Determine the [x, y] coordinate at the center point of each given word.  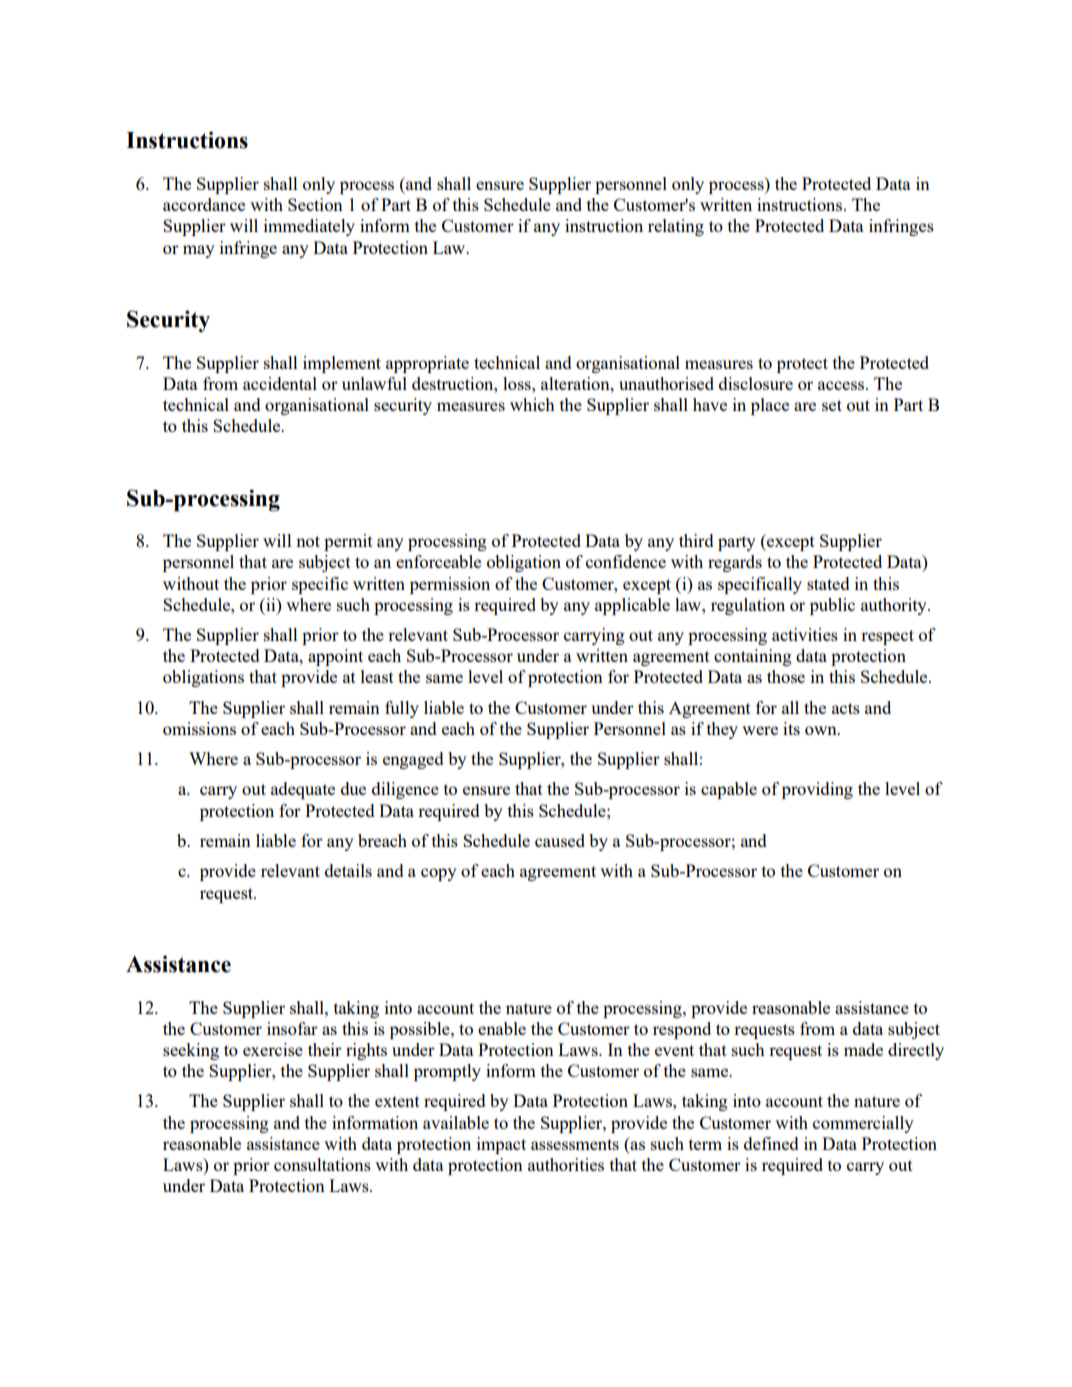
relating [676, 227]
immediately [309, 227]
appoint [335, 657]
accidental [280, 383]
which [532, 404]
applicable [632, 606]
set [832, 405]
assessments [575, 1144]
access [842, 385]
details [348, 870]
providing [817, 790]
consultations [322, 1164]
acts [846, 708]
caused [560, 840]
